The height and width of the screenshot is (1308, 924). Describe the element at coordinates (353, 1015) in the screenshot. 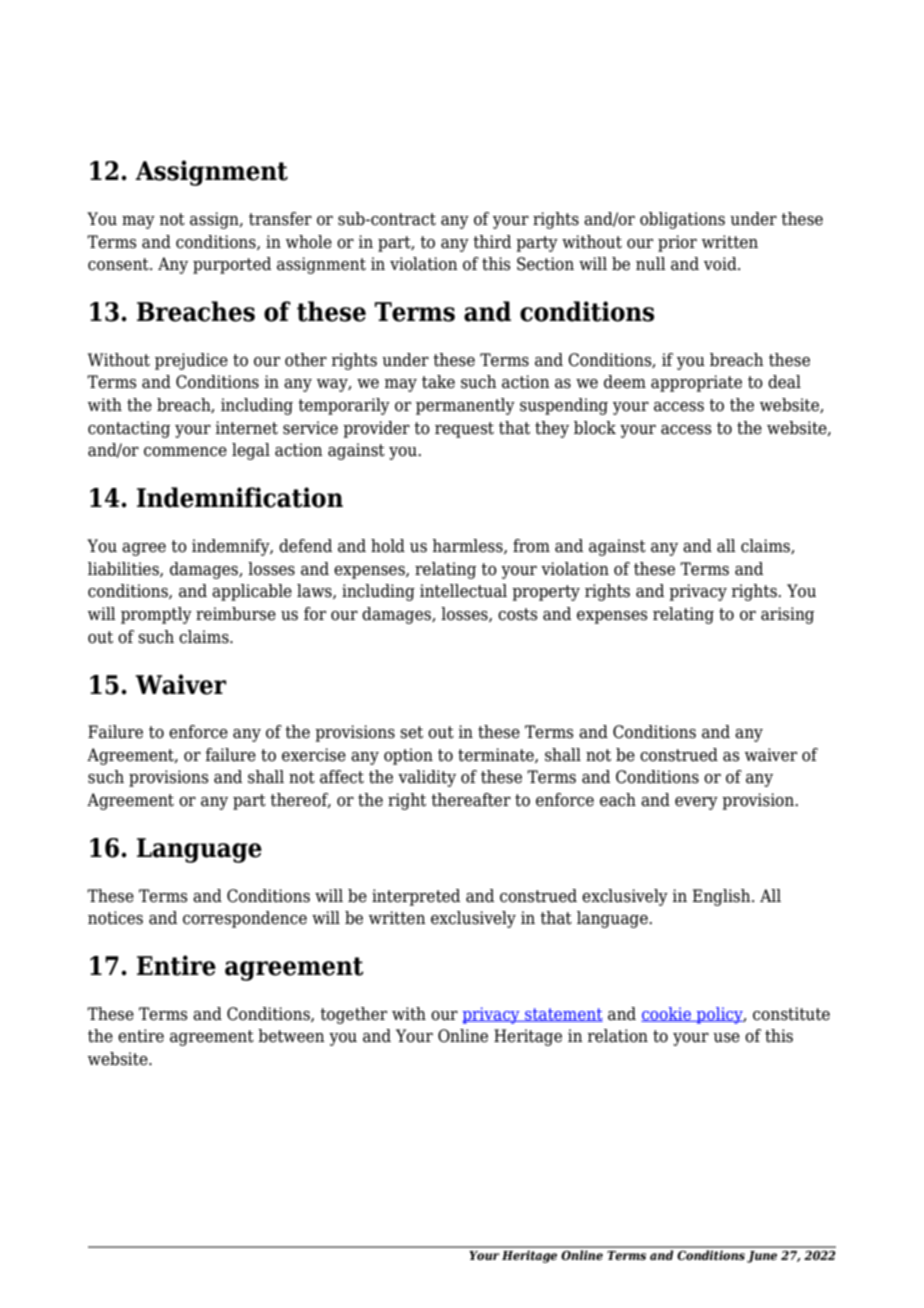

I see `together` at that location.
